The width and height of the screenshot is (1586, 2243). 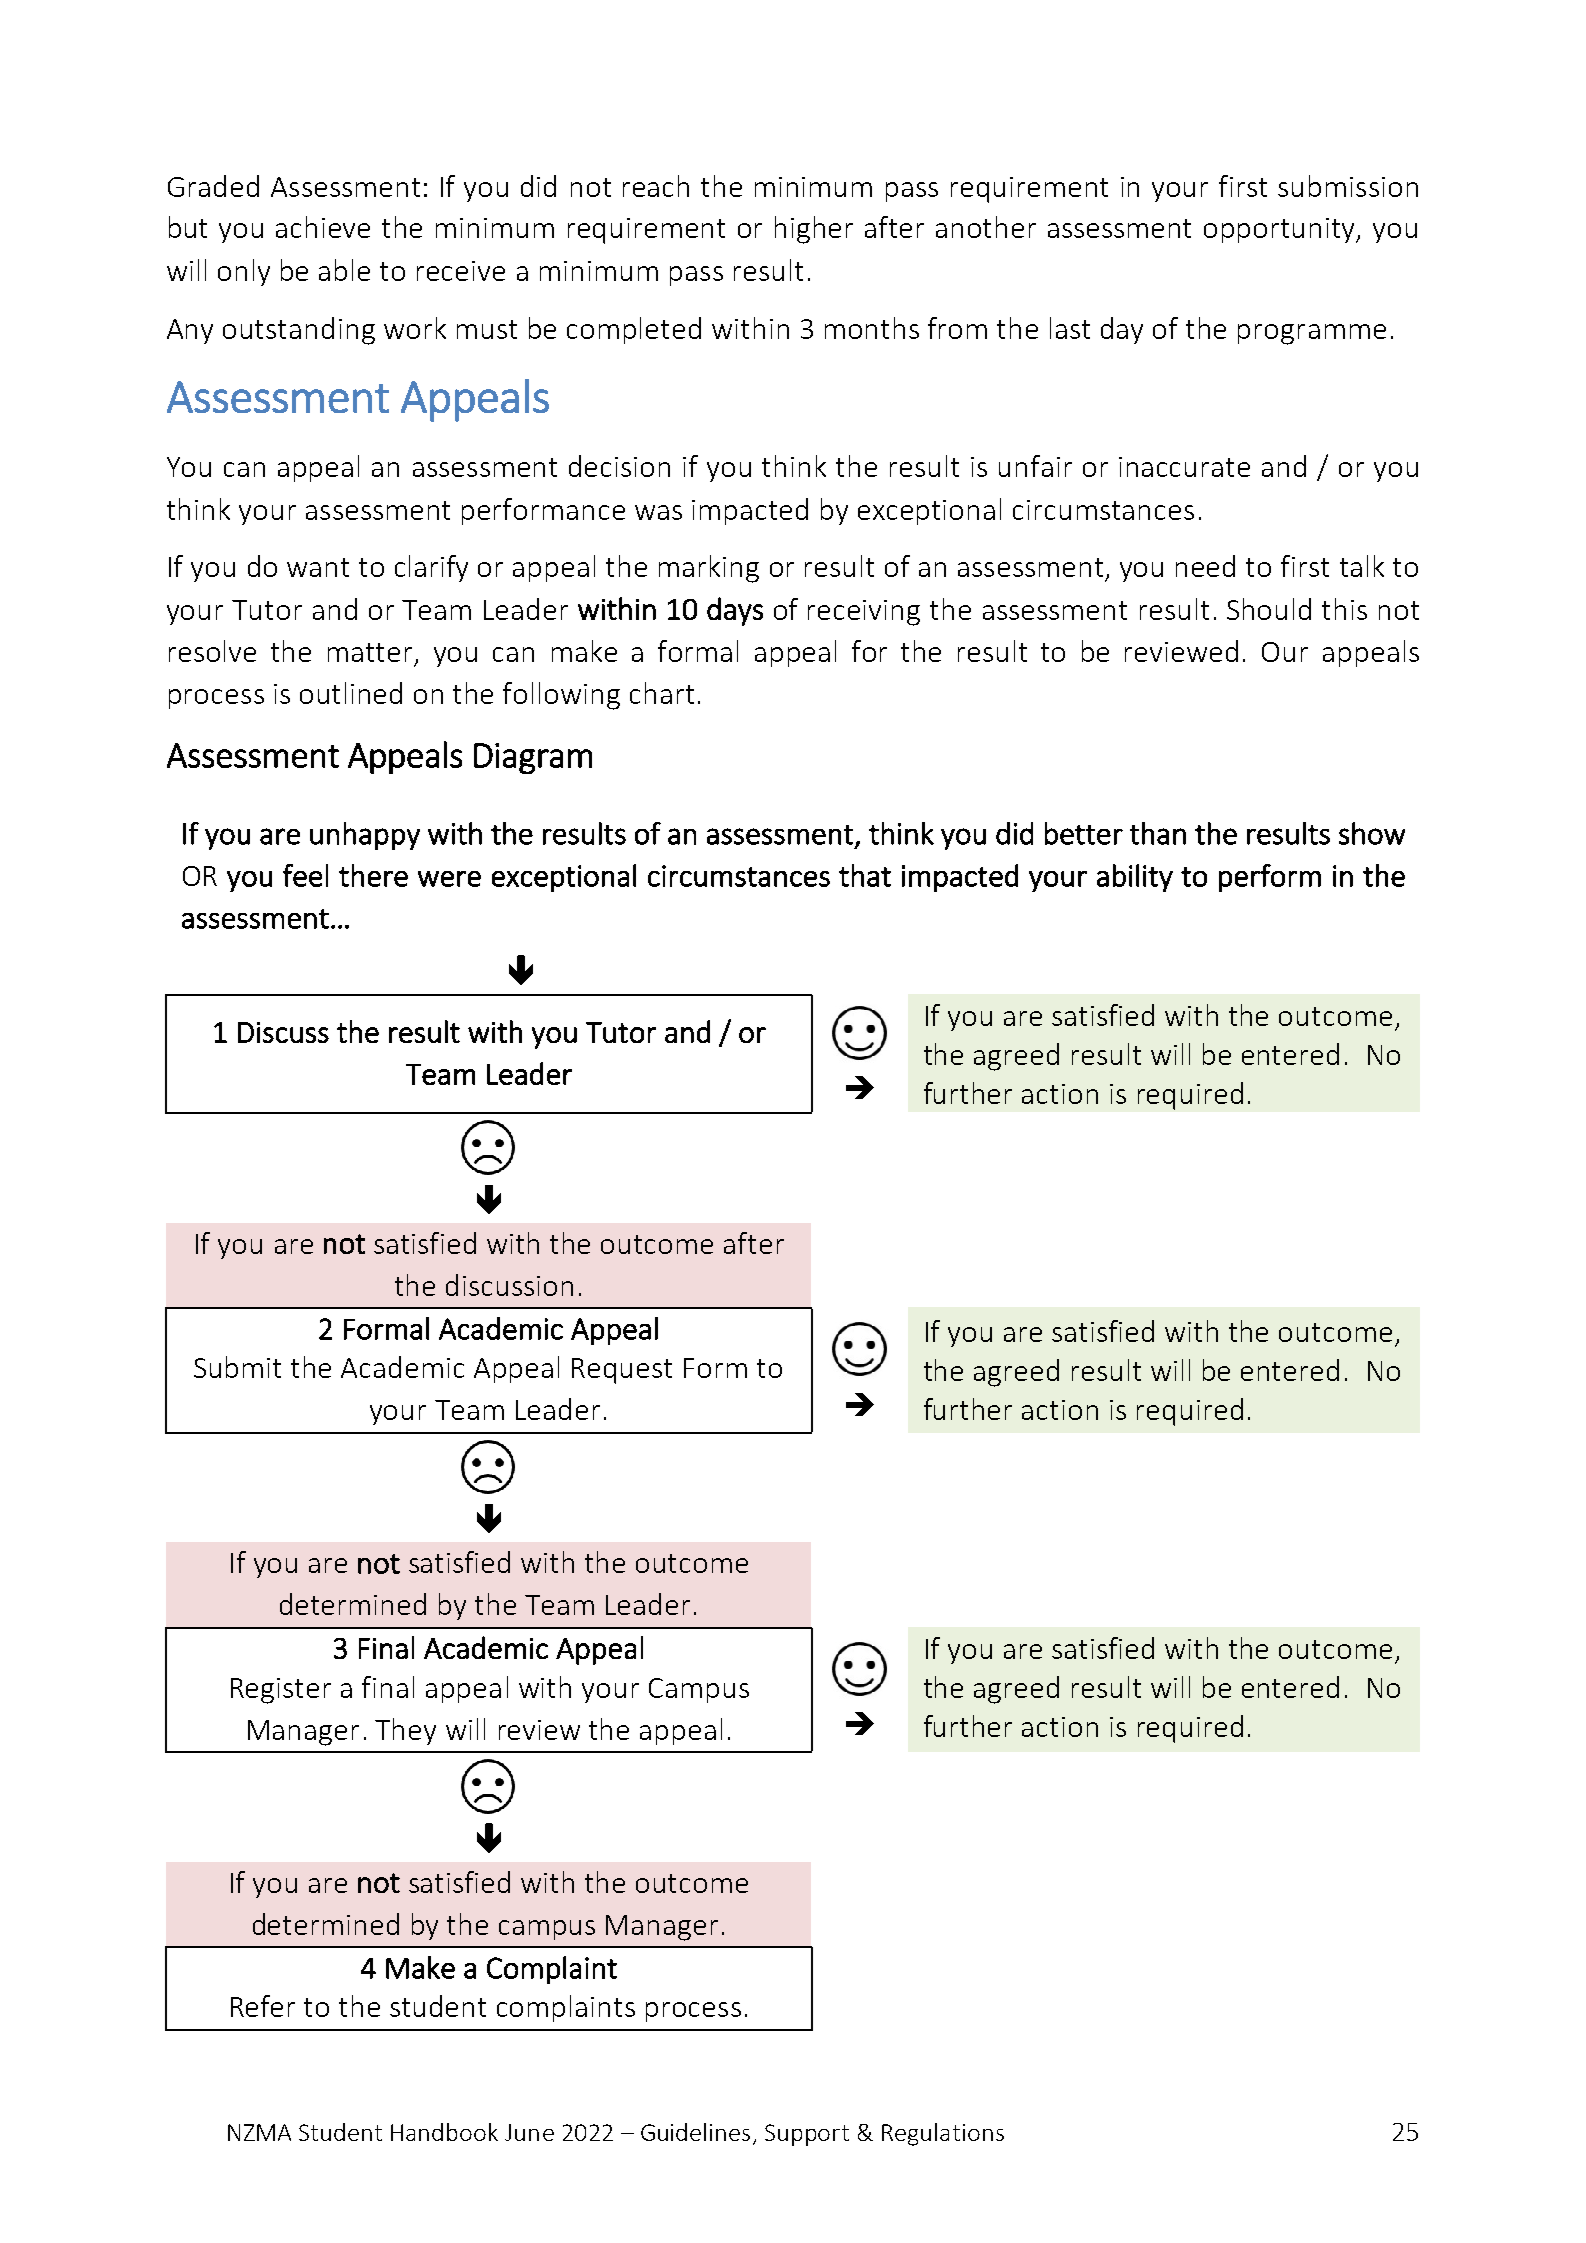 I want to click on that, so click(x=865, y=875).
